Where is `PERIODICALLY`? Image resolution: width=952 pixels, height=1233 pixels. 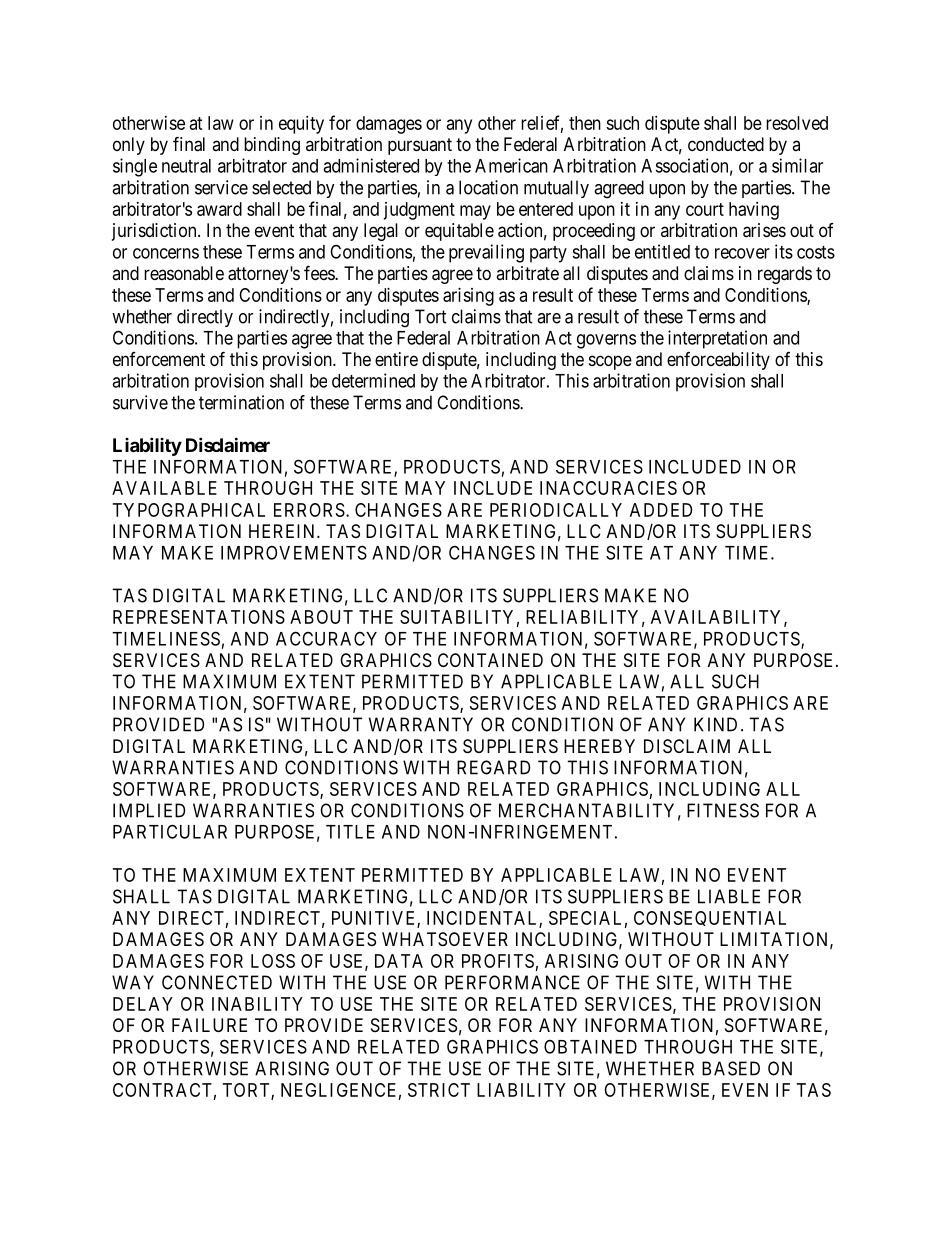 PERIODICALLY is located at coordinates (556, 510).
